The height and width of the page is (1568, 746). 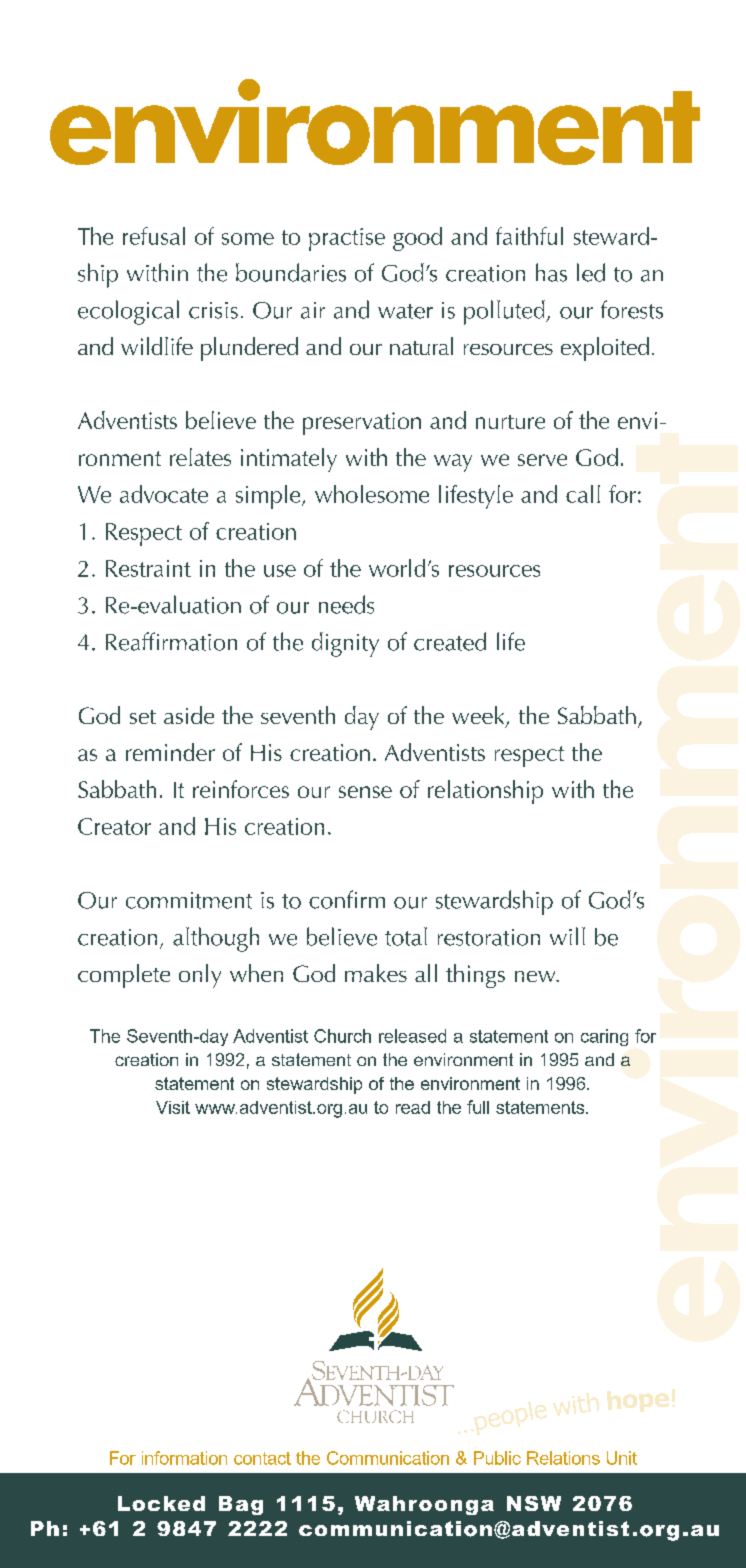 I want to click on read, so click(x=413, y=1107).
